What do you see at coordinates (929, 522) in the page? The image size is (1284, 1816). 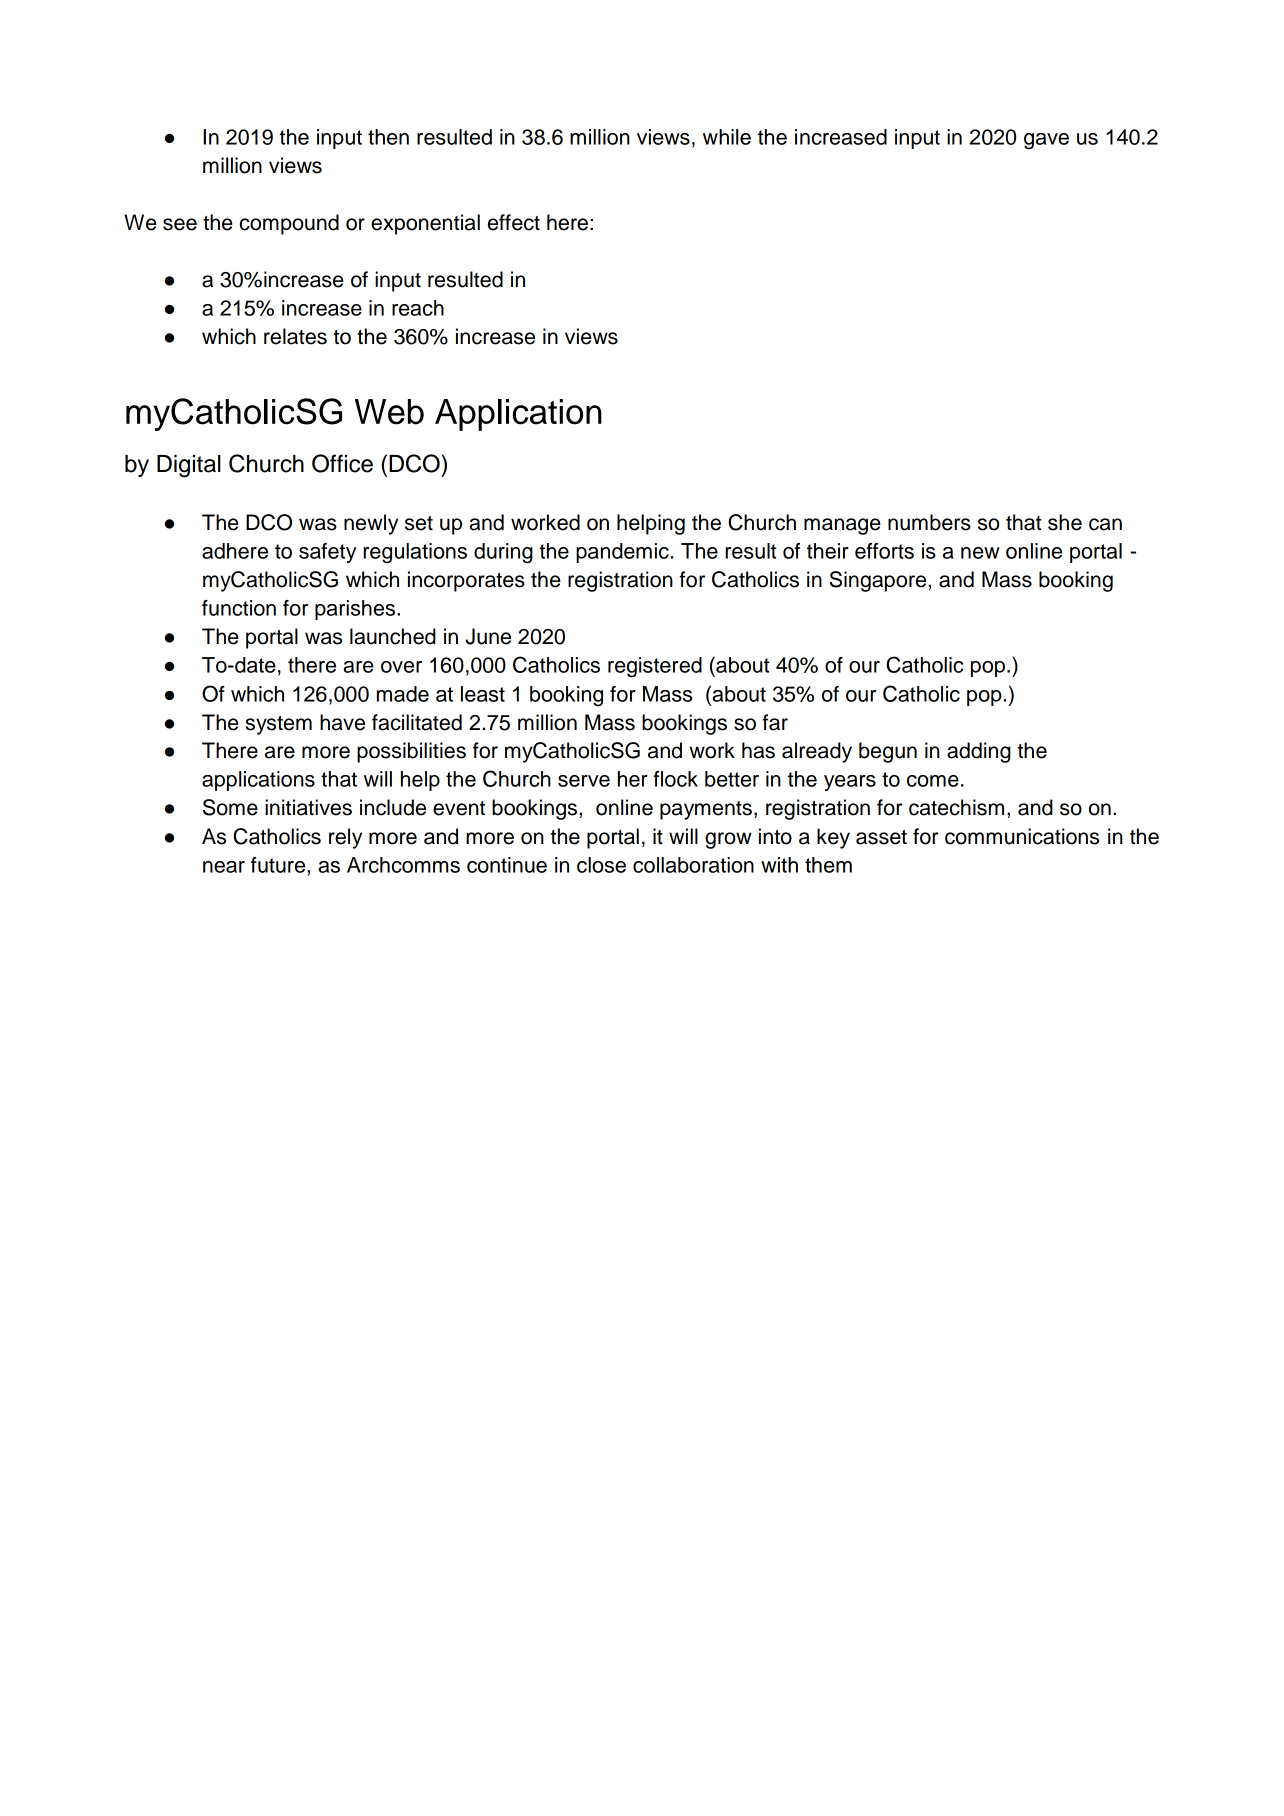 I see `numbers` at bounding box center [929, 522].
